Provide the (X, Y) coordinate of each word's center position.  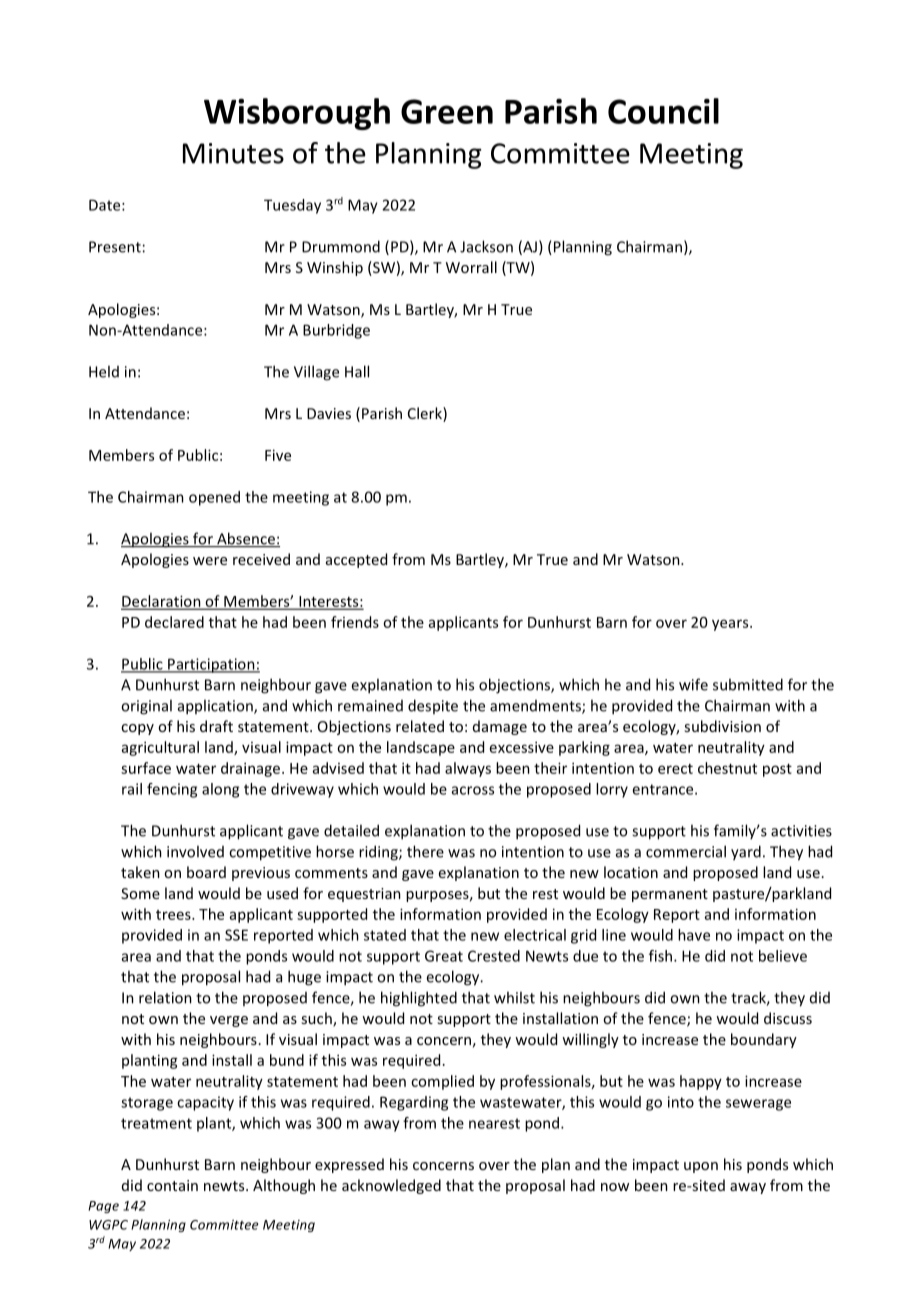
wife (693, 684)
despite (433, 706)
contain (172, 1185)
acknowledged (391, 1186)
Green (447, 111)
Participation (211, 665)
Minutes (233, 153)
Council (663, 111)
